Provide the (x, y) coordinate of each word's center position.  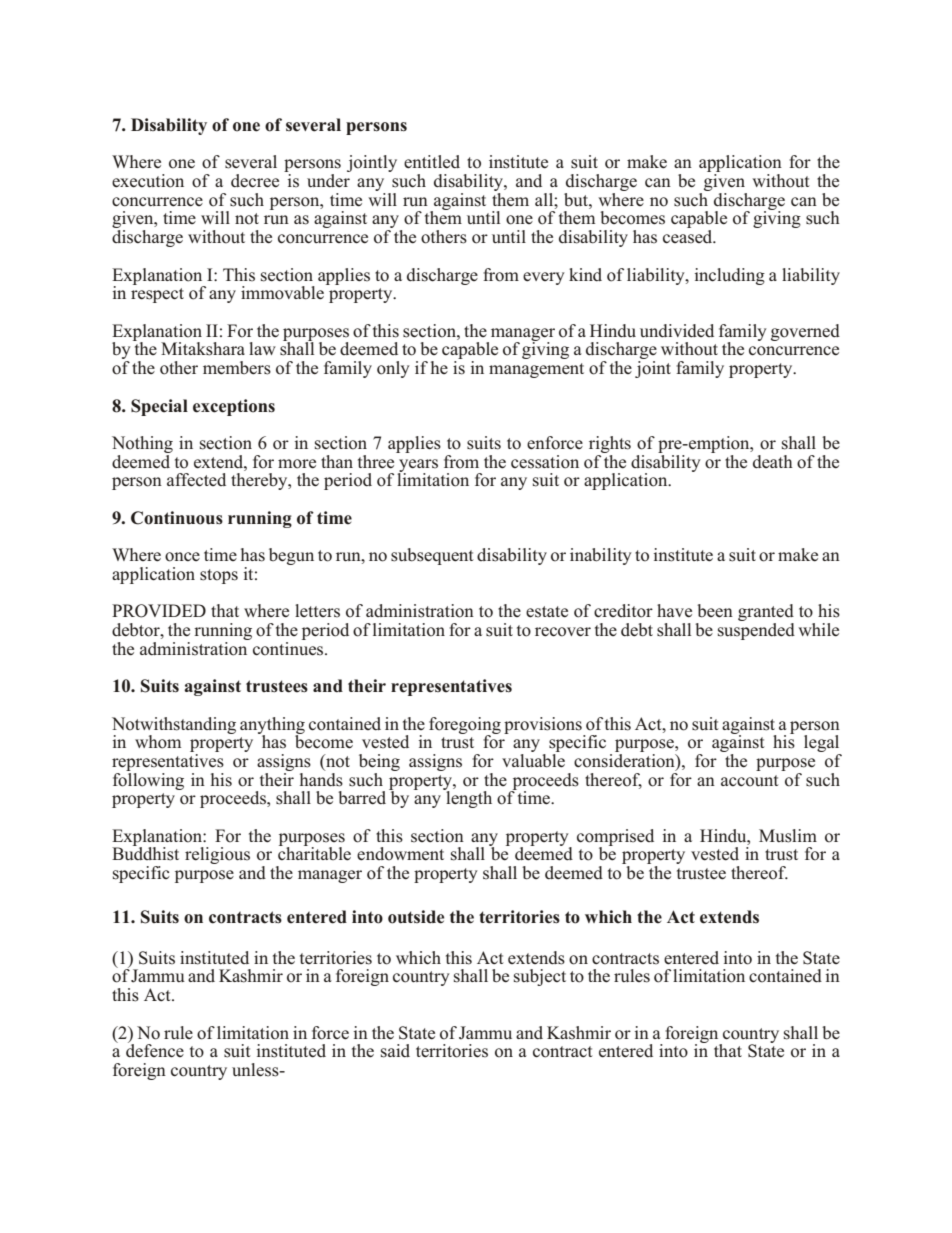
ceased (689, 237)
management (536, 370)
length (468, 798)
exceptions (234, 407)
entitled (432, 162)
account (750, 781)
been (715, 611)
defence (155, 1050)
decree (255, 181)
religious (217, 855)
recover (563, 632)
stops (219, 576)
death (773, 462)
